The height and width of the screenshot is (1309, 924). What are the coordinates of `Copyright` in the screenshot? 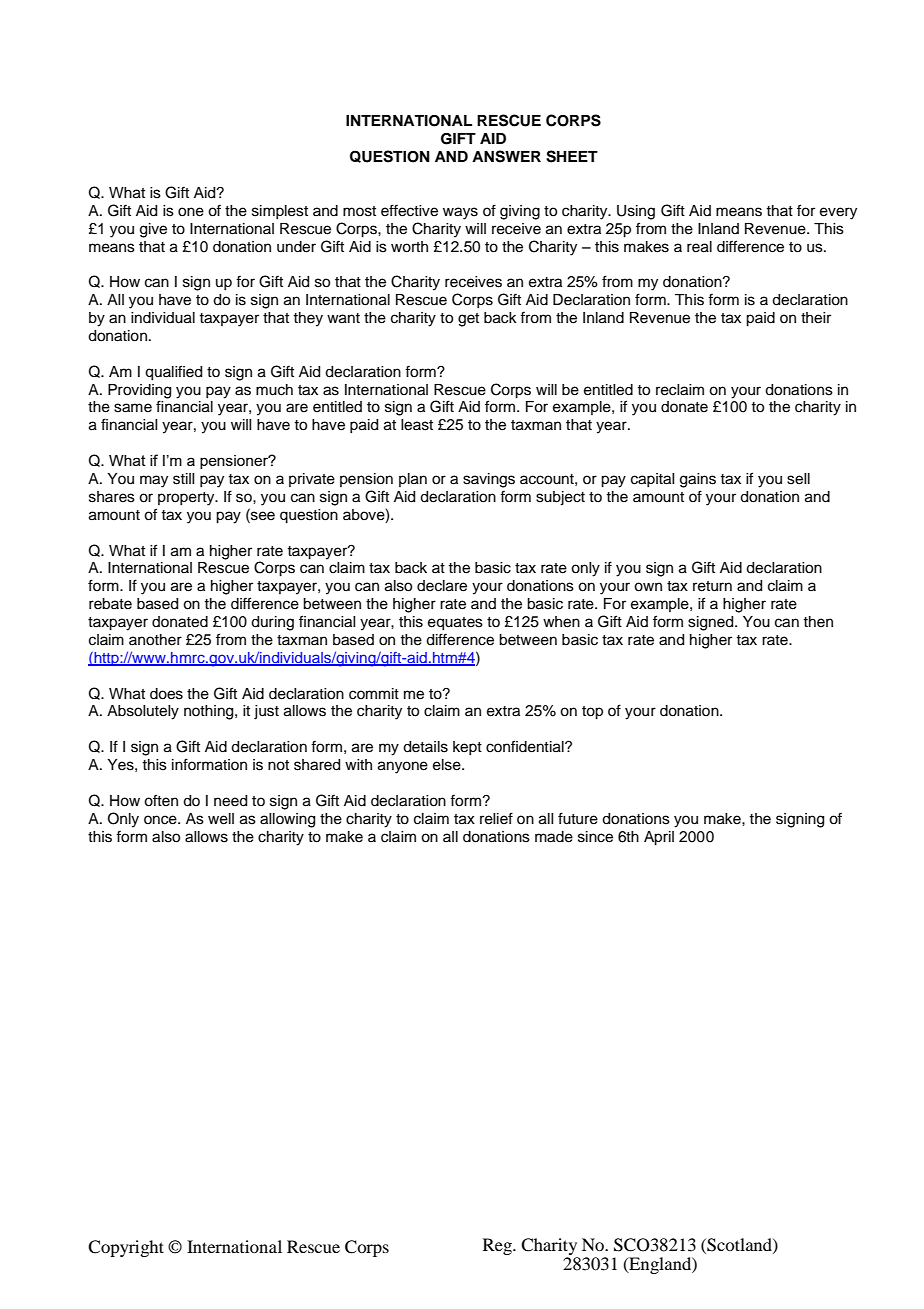 It's located at (126, 1248).
